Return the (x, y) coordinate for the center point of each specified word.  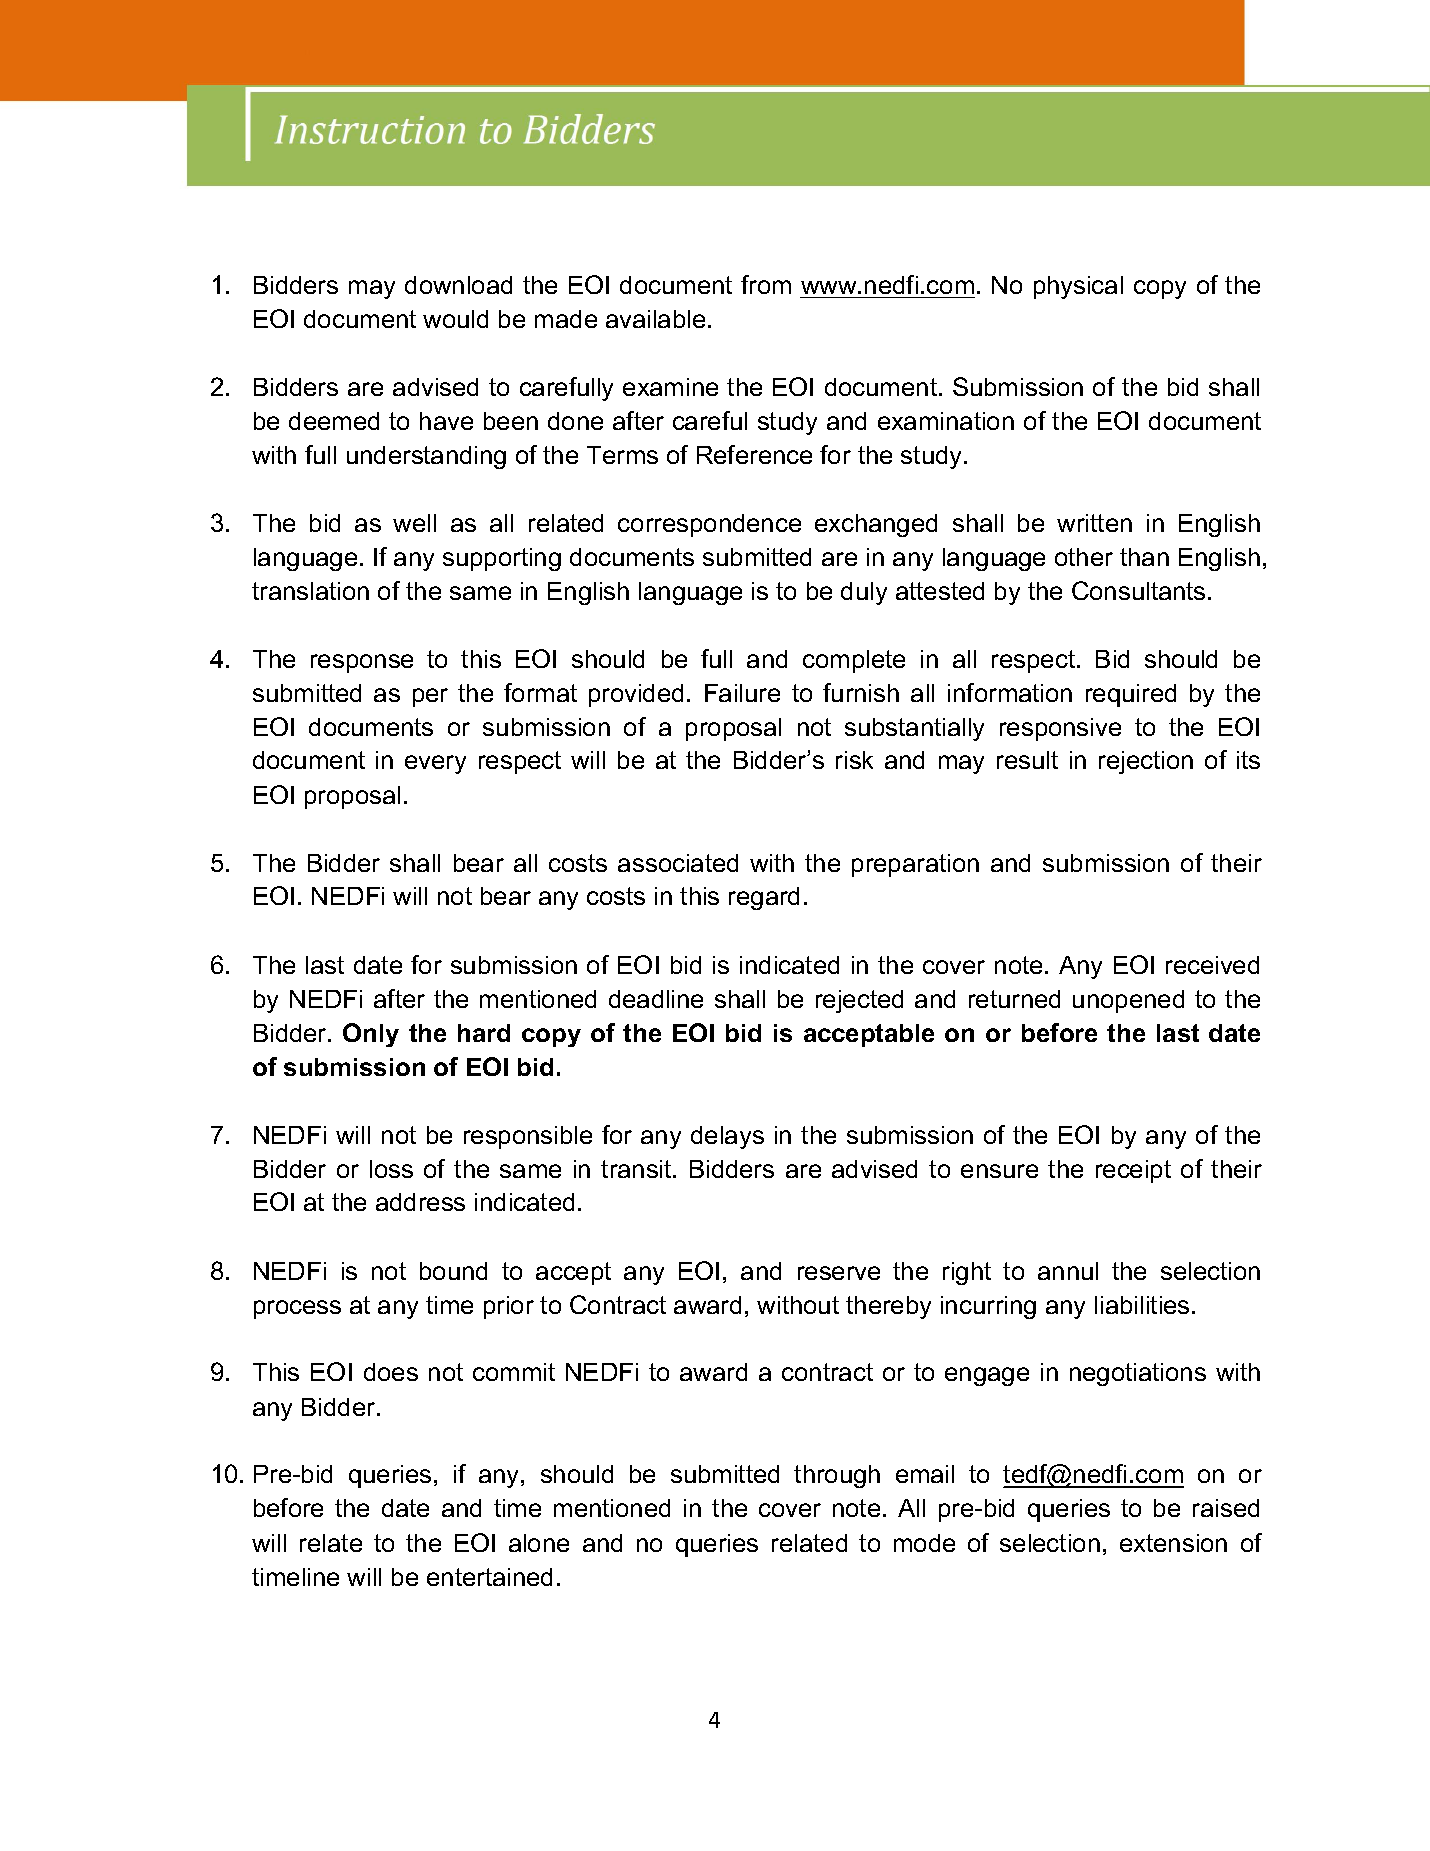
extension (1173, 1543)
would (455, 319)
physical (1078, 287)
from (766, 284)
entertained (489, 1577)
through (837, 1476)
